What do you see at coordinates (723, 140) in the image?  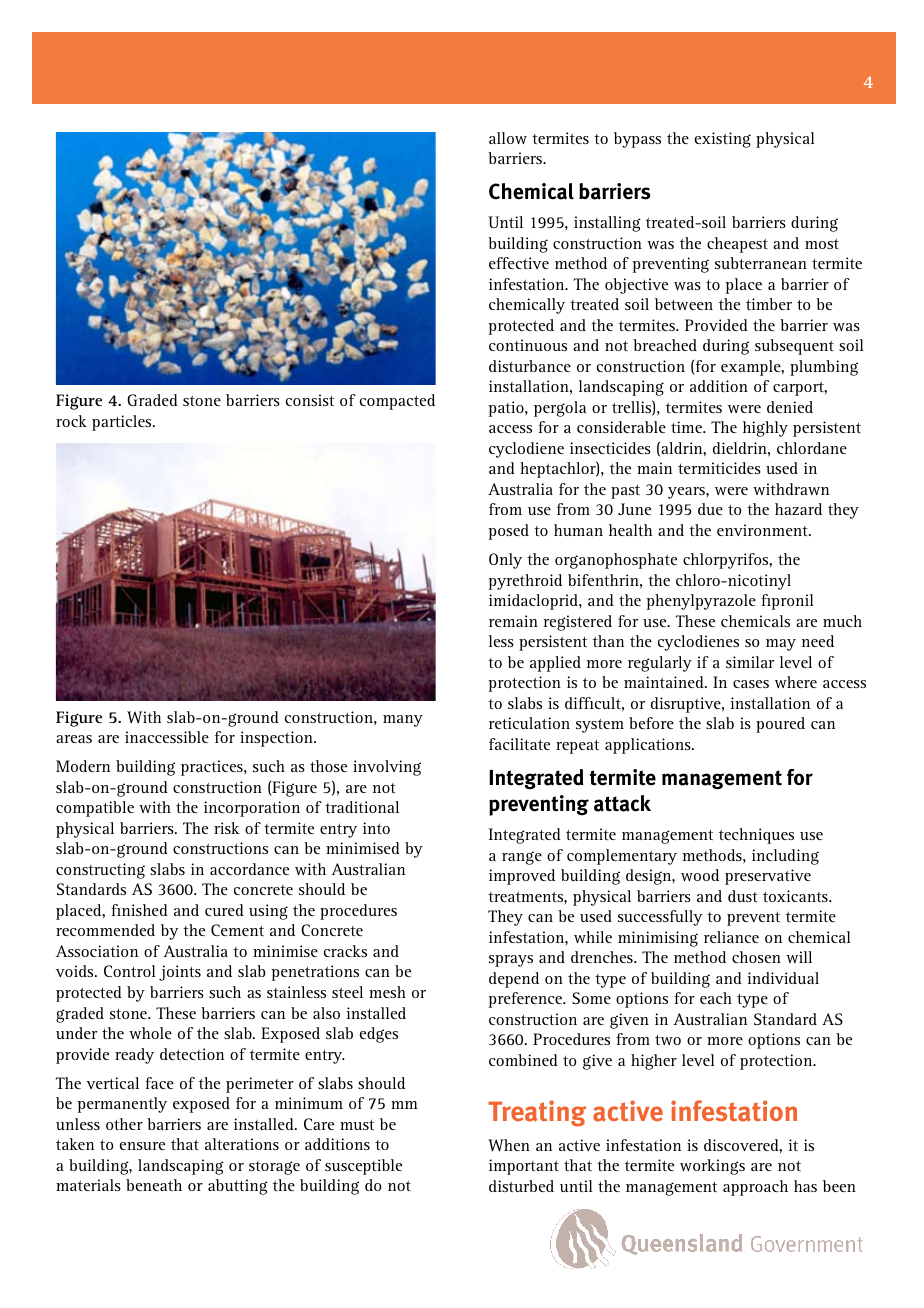 I see `existing` at bounding box center [723, 140].
